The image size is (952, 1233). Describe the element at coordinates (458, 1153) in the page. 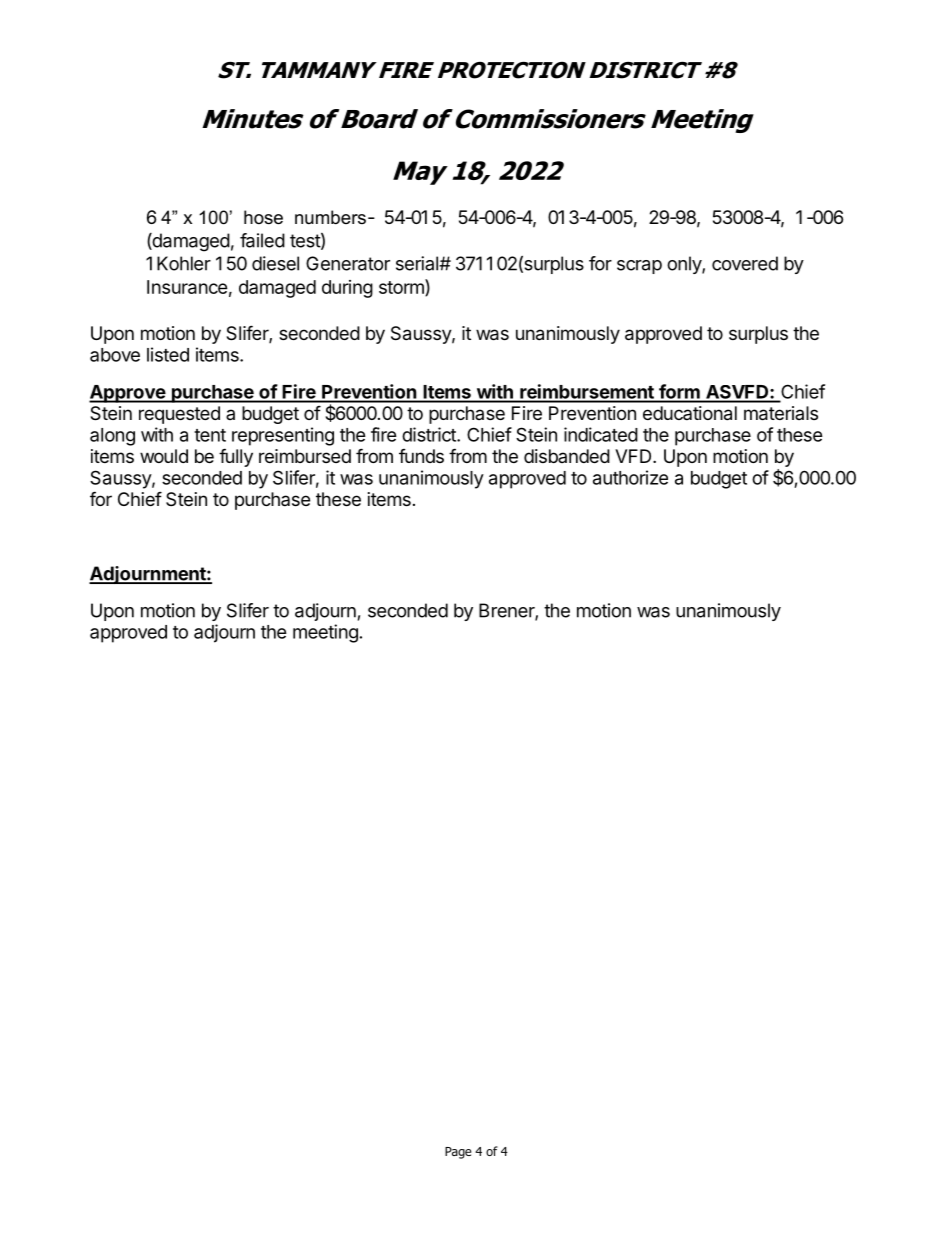

I see `Page` at that location.
